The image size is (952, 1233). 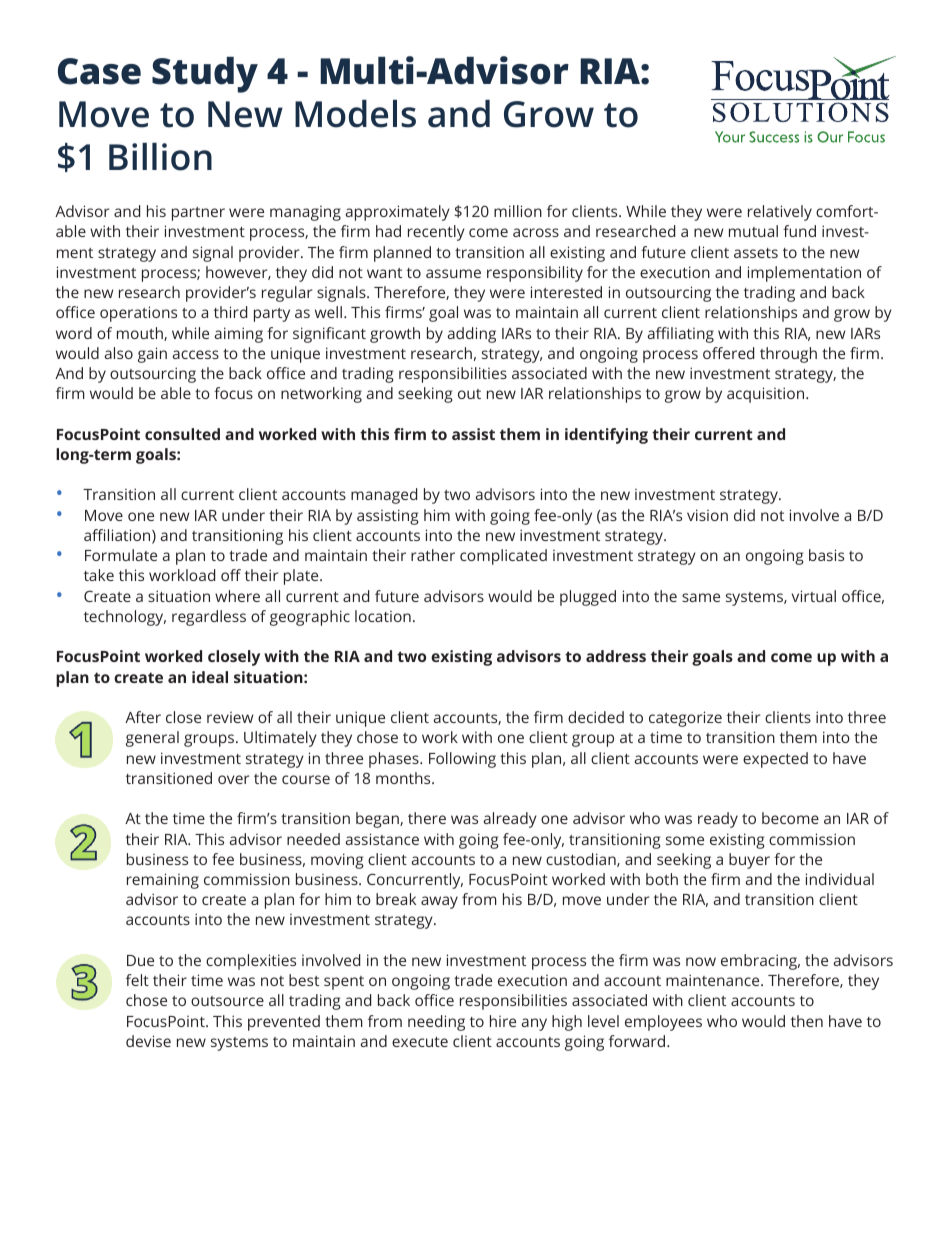 What do you see at coordinates (780, 213) in the screenshot?
I see `relatively` at bounding box center [780, 213].
